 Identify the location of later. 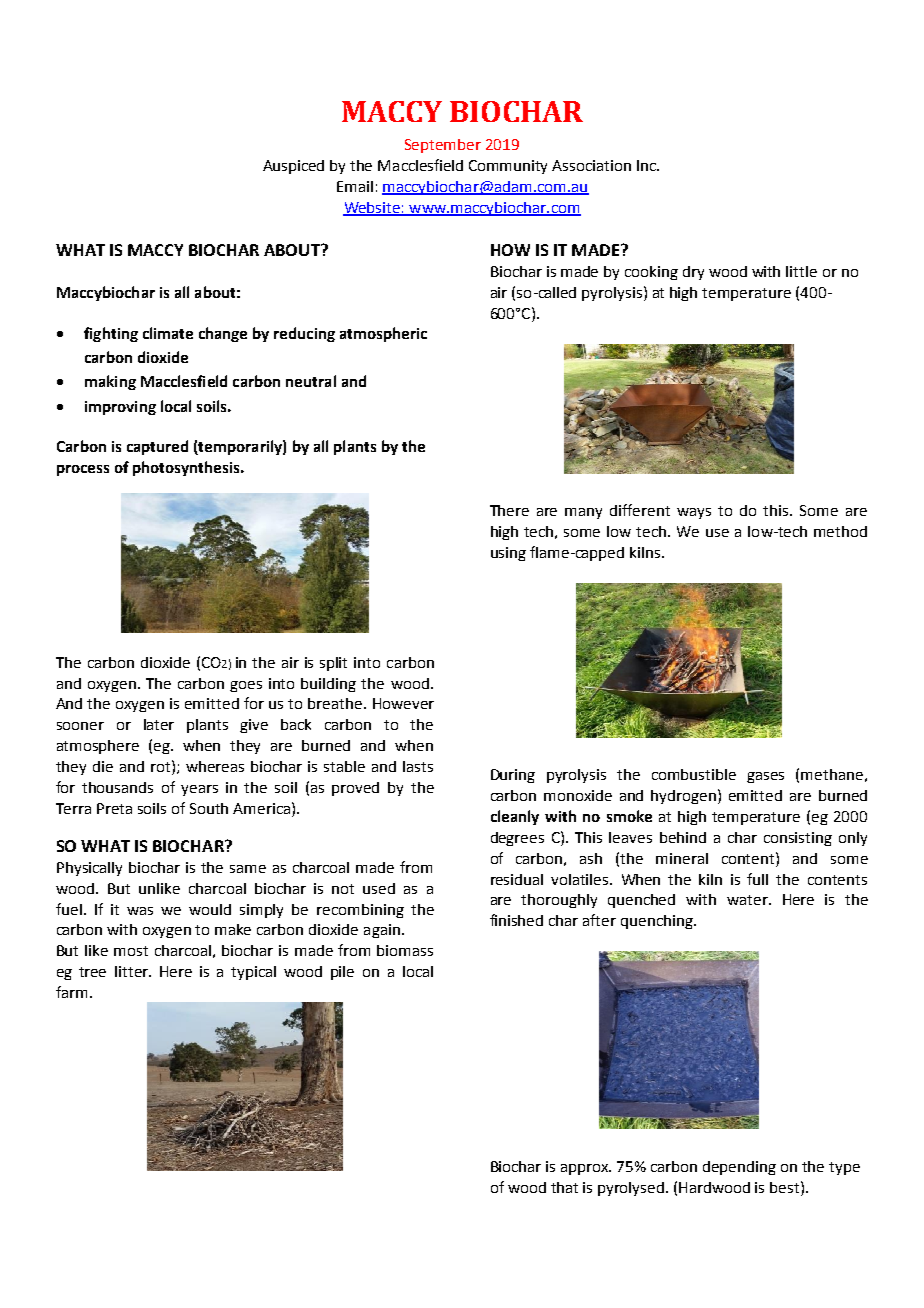
(159, 724).
